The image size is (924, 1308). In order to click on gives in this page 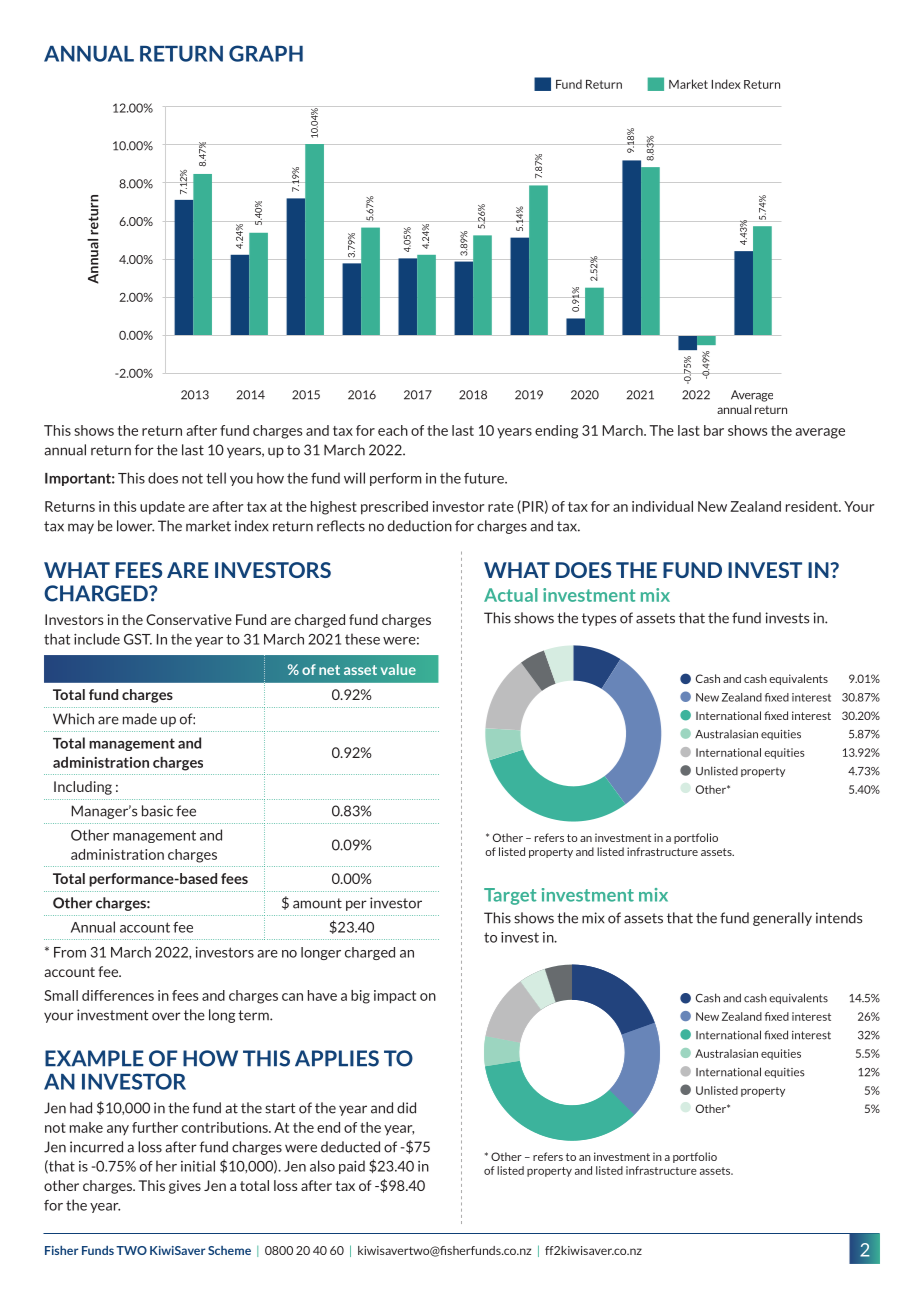, I will do `click(185, 1187)`.
